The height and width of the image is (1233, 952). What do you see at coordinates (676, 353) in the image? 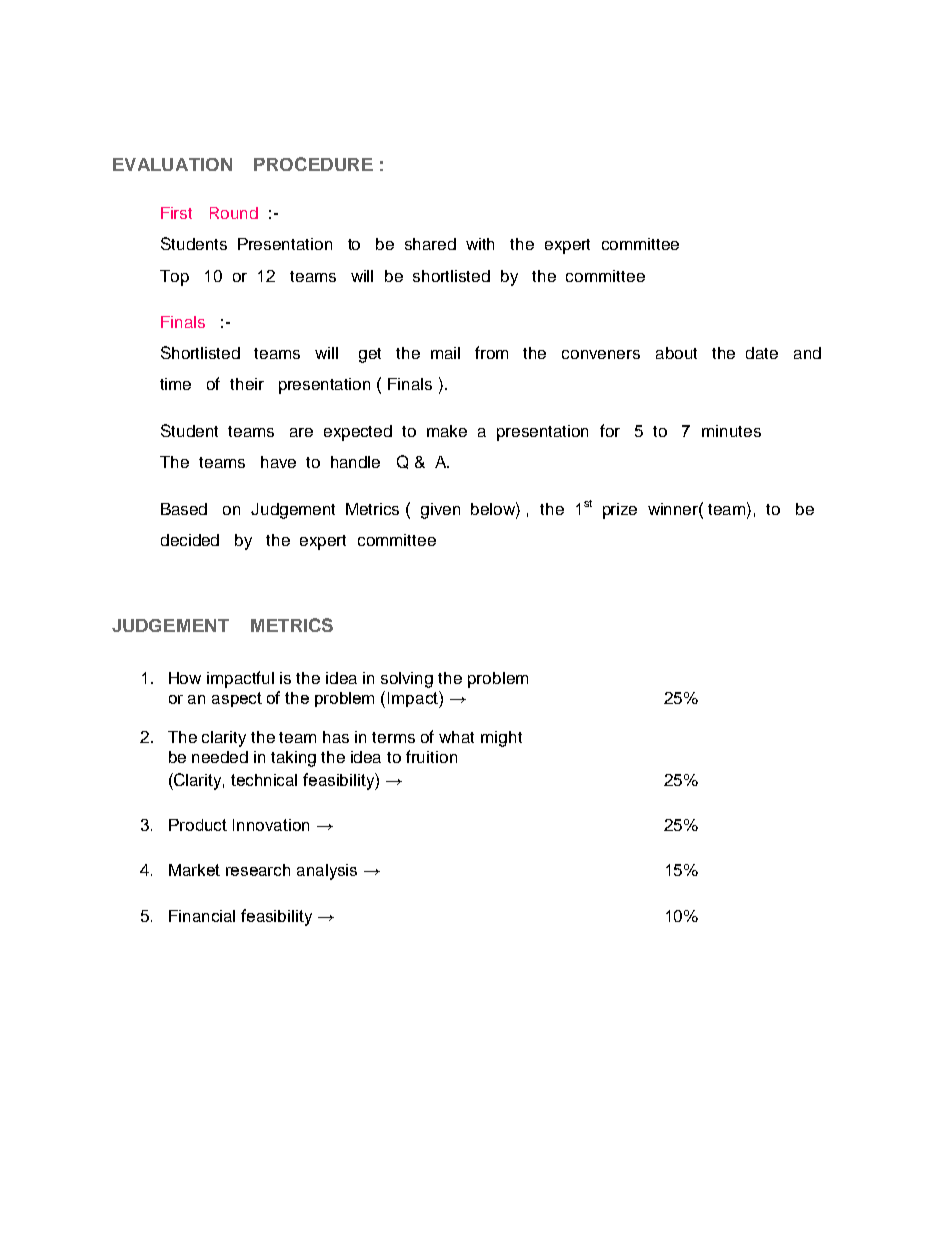
I see `about` at bounding box center [676, 353].
